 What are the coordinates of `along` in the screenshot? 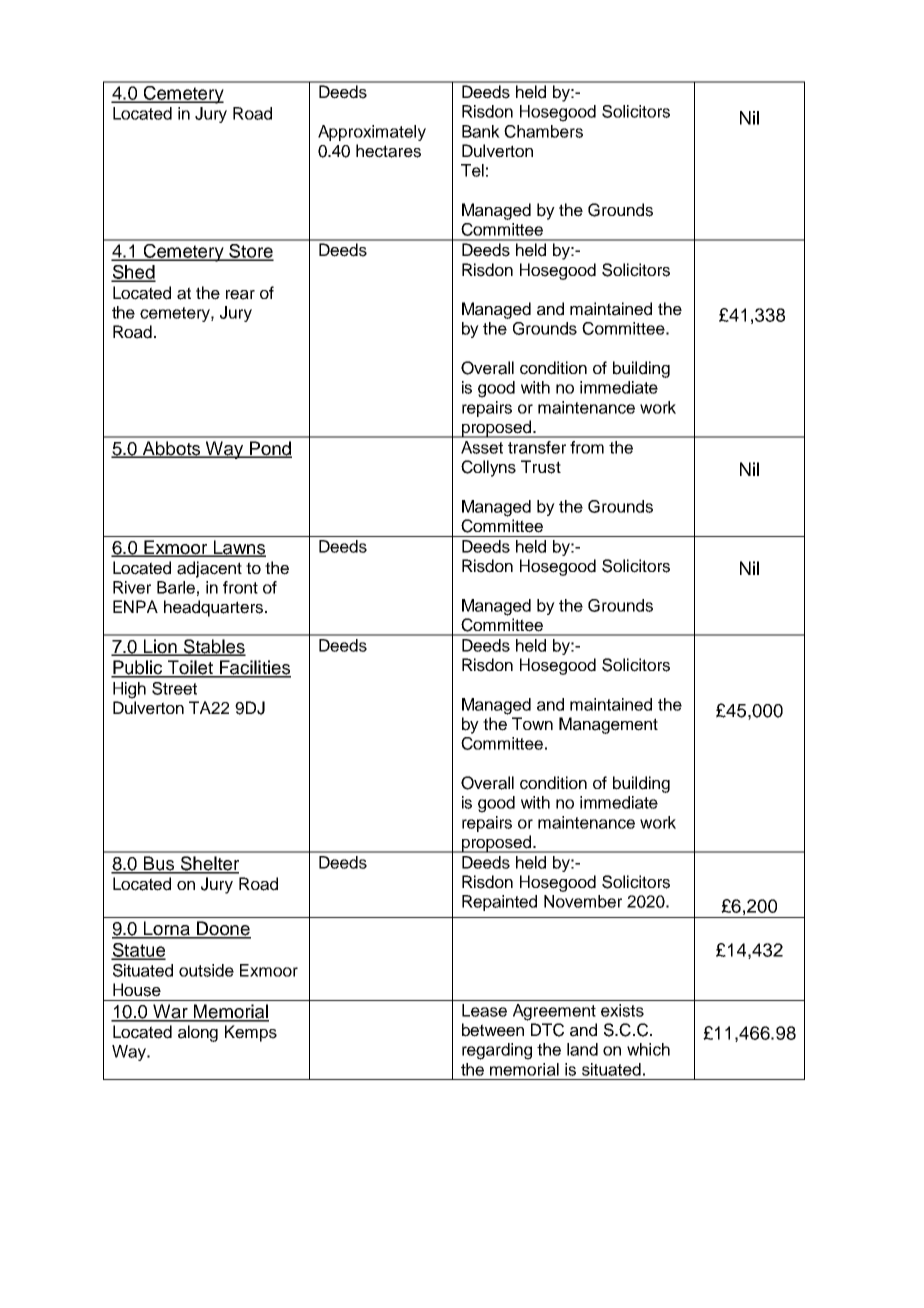 It's located at (198, 1033).
